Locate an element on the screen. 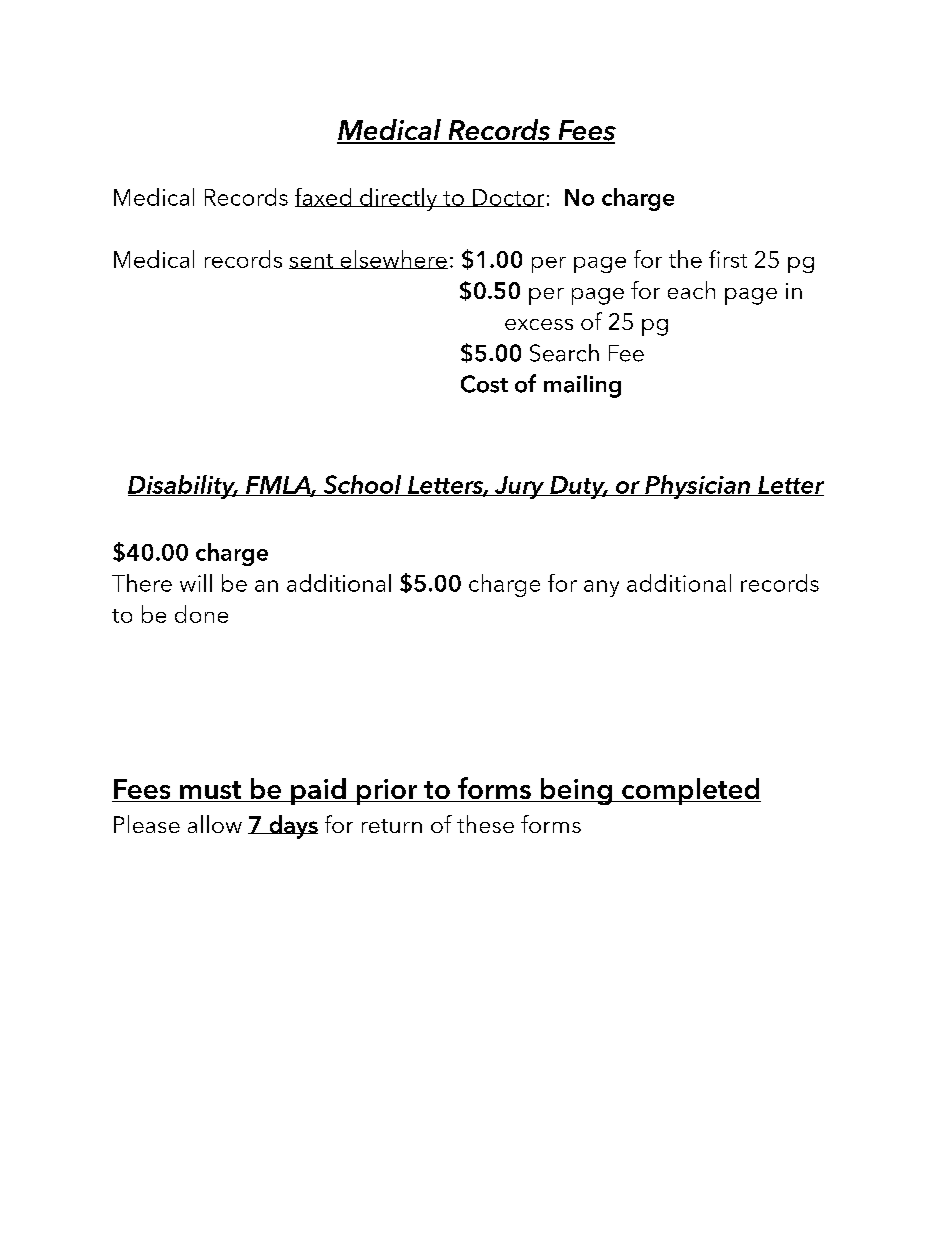 This screenshot has width=952, height=1233. Physician is located at coordinates (697, 487).
